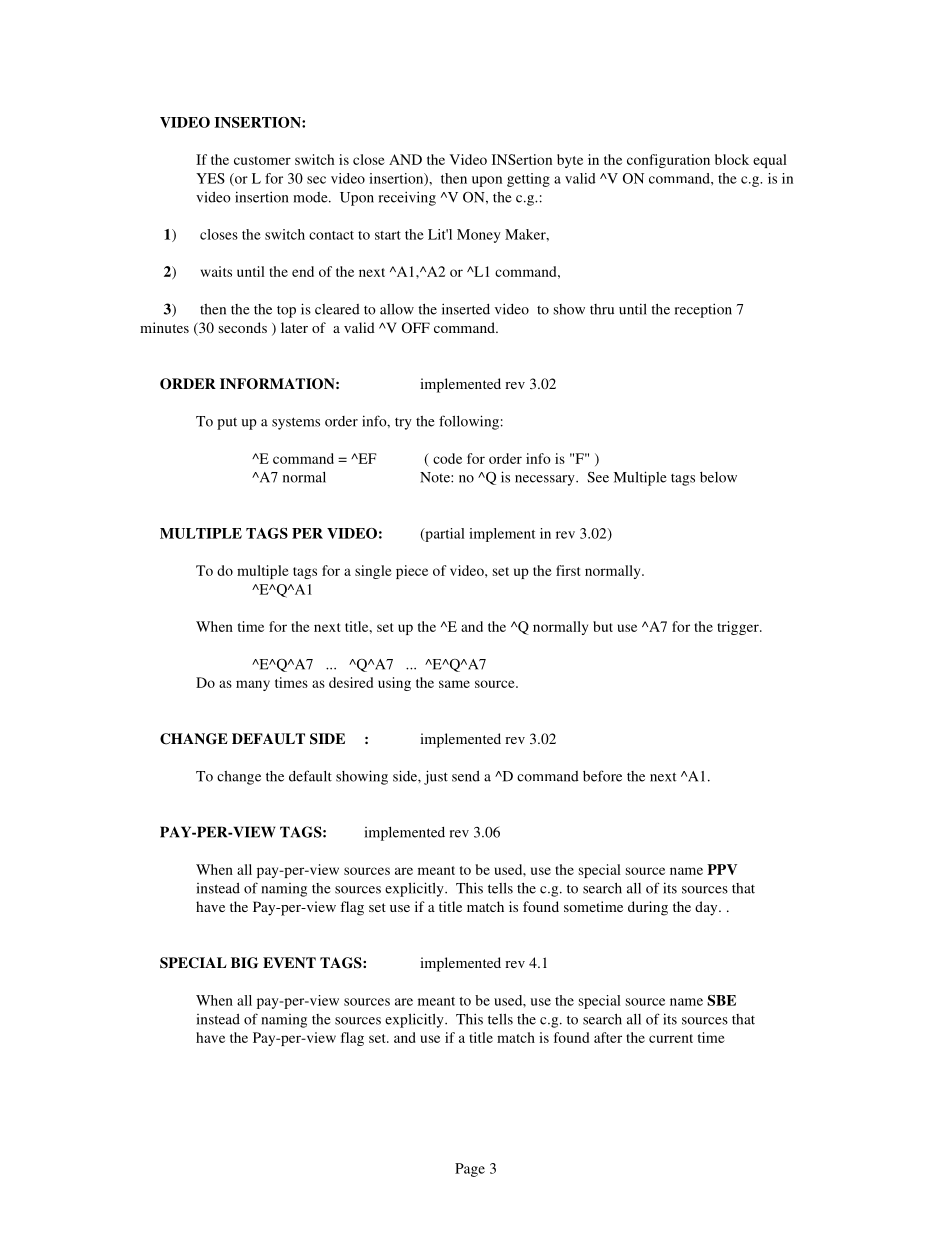 Image resolution: width=952 pixels, height=1233 pixels. I want to click on put, so click(227, 423).
